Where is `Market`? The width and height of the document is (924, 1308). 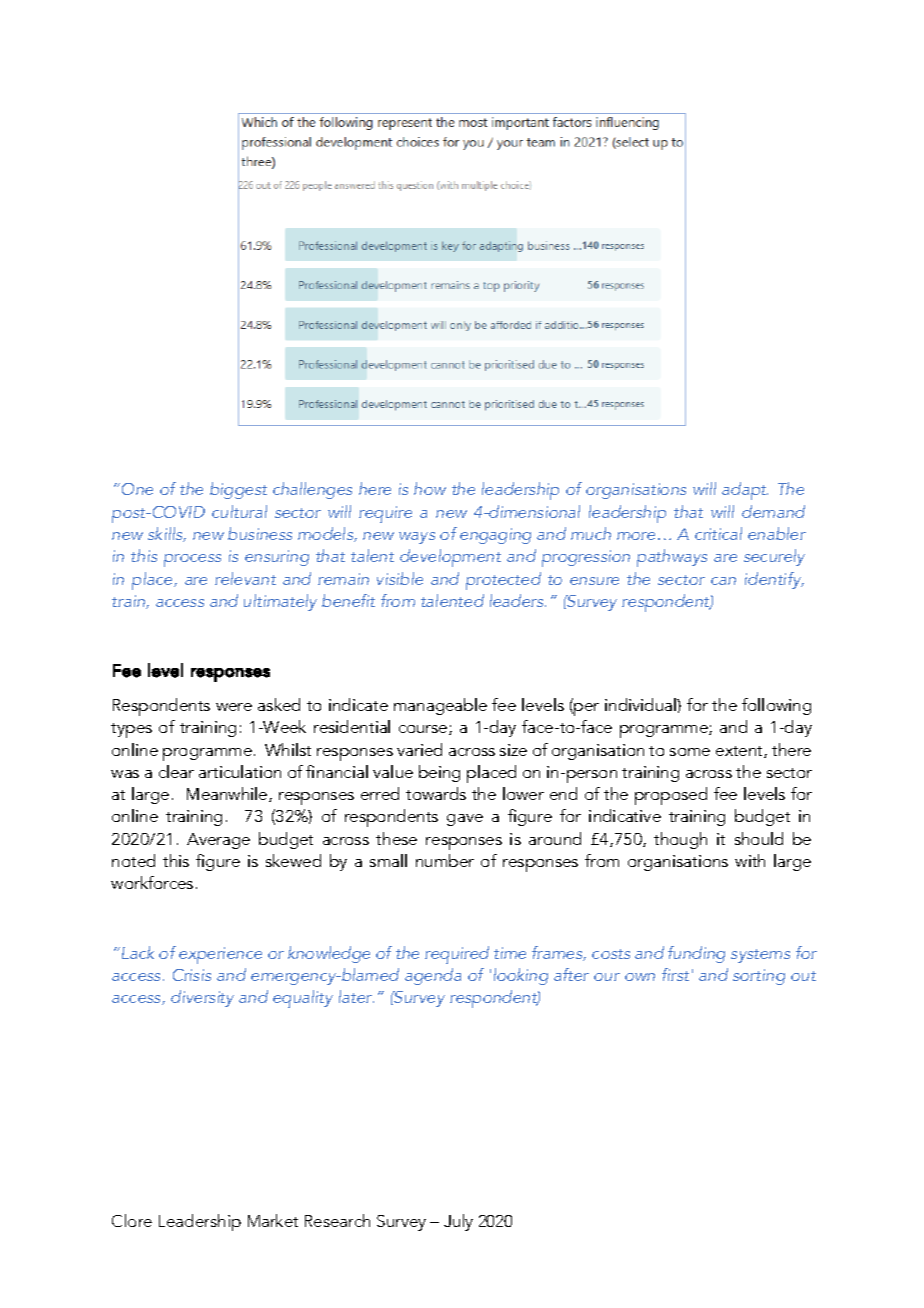 Market is located at coordinates (273, 1220).
